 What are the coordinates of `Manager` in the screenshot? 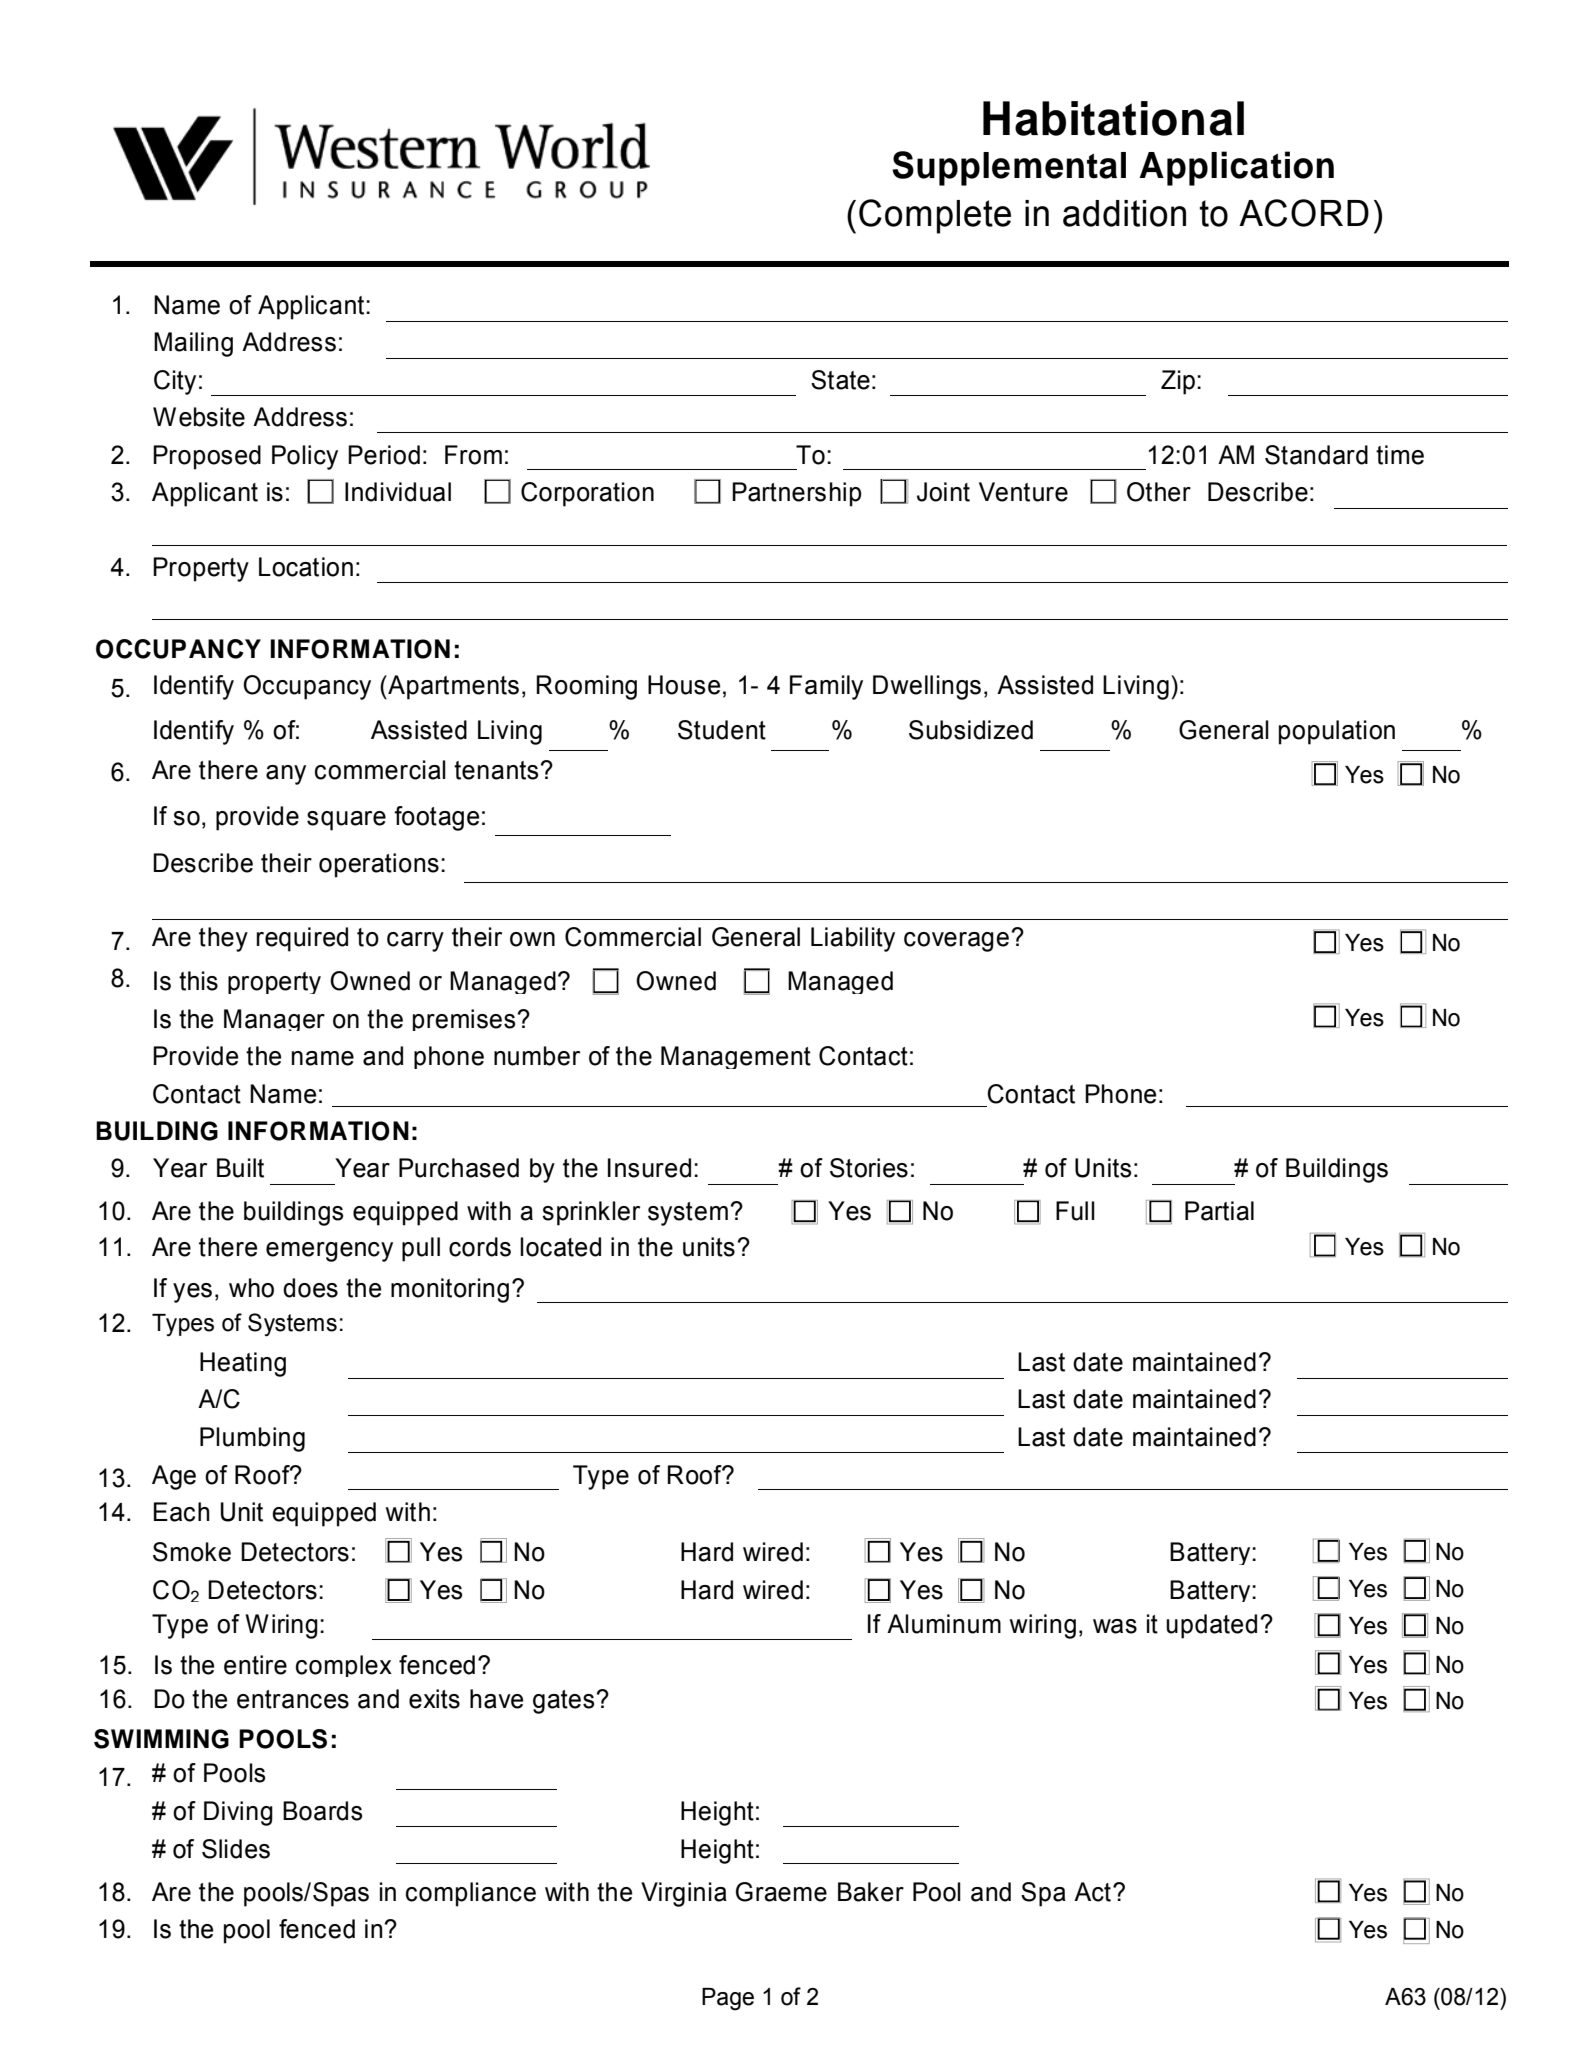 It's located at (274, 1020).
